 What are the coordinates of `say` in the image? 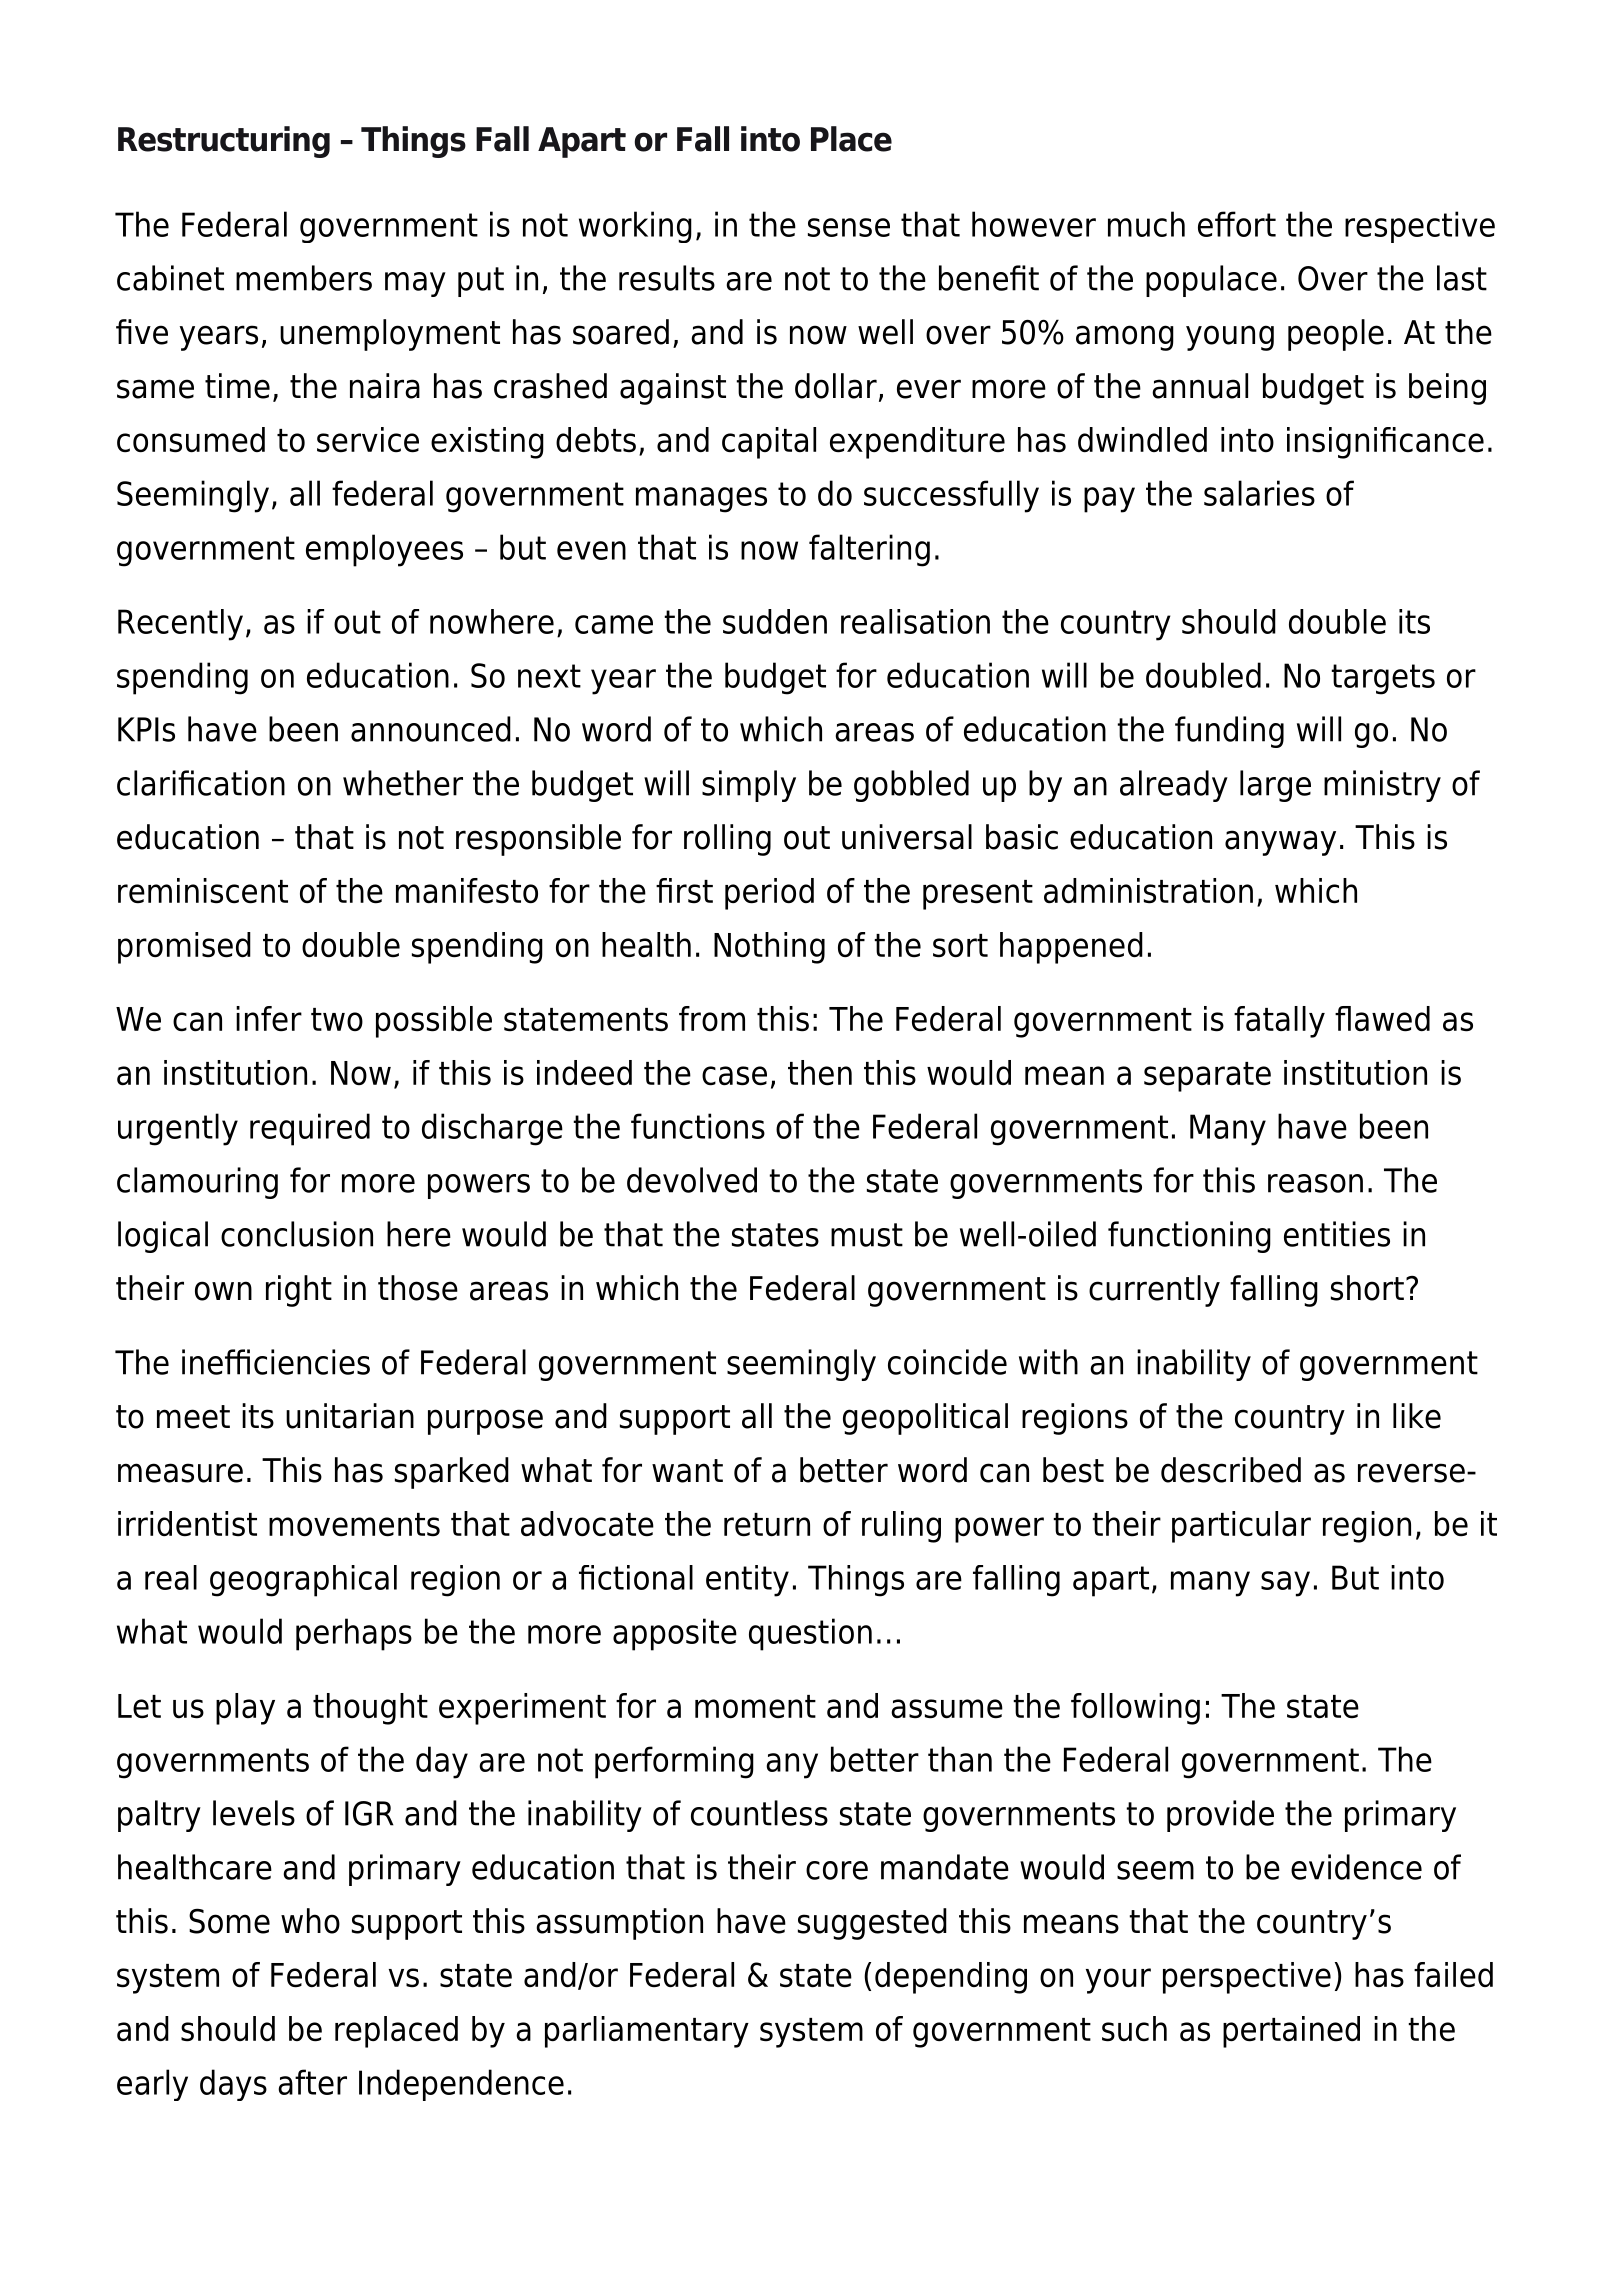 It's located at (1285, 1584).
